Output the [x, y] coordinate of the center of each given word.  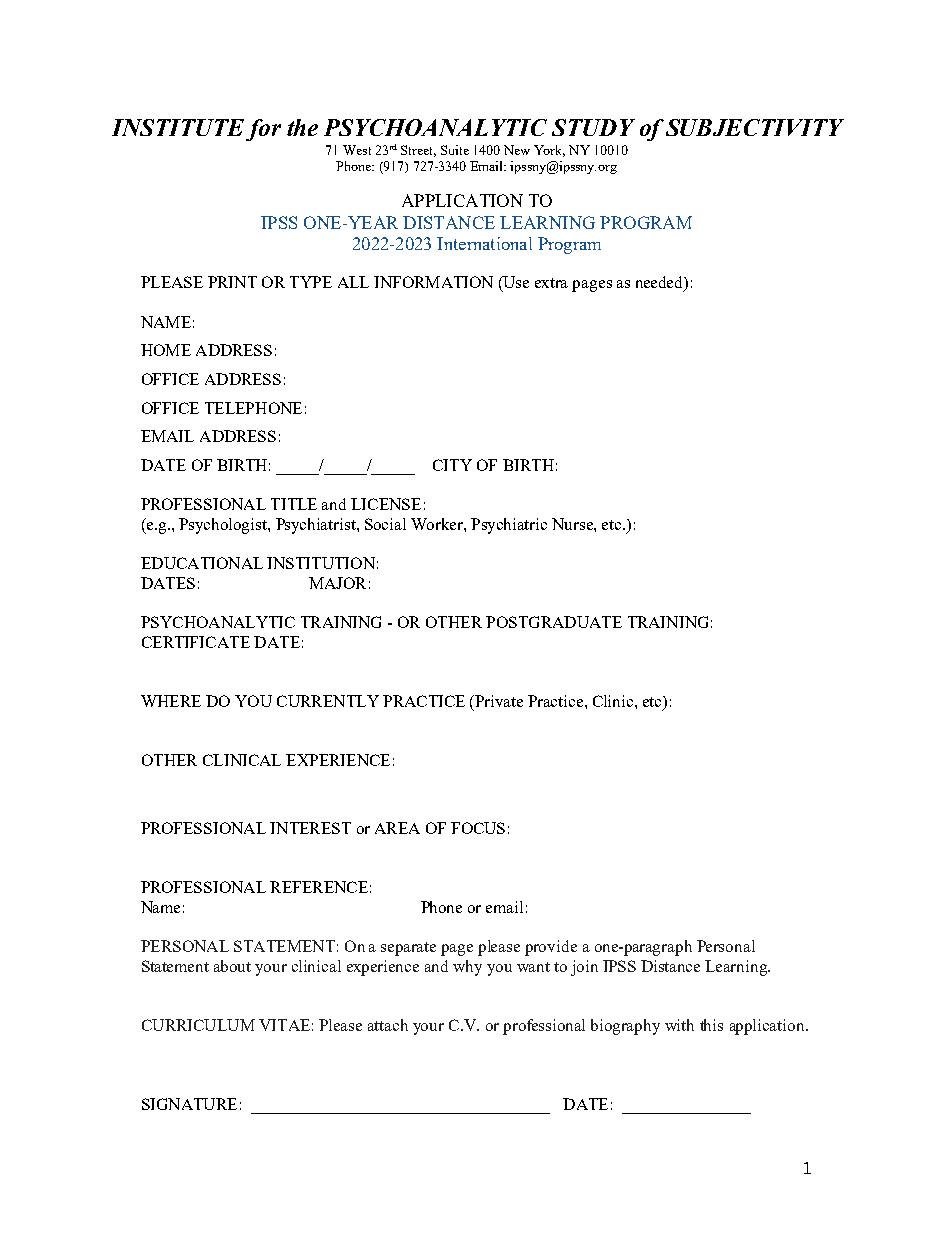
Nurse [573, 524]
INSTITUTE [178, 127]
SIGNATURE [189, 1104]
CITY [452, 465]
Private [499, 701]
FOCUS [478, 828]
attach [388, 1025]
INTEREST [310, 828]
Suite [455, 150]
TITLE [294, 504]
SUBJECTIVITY [755, 127]
